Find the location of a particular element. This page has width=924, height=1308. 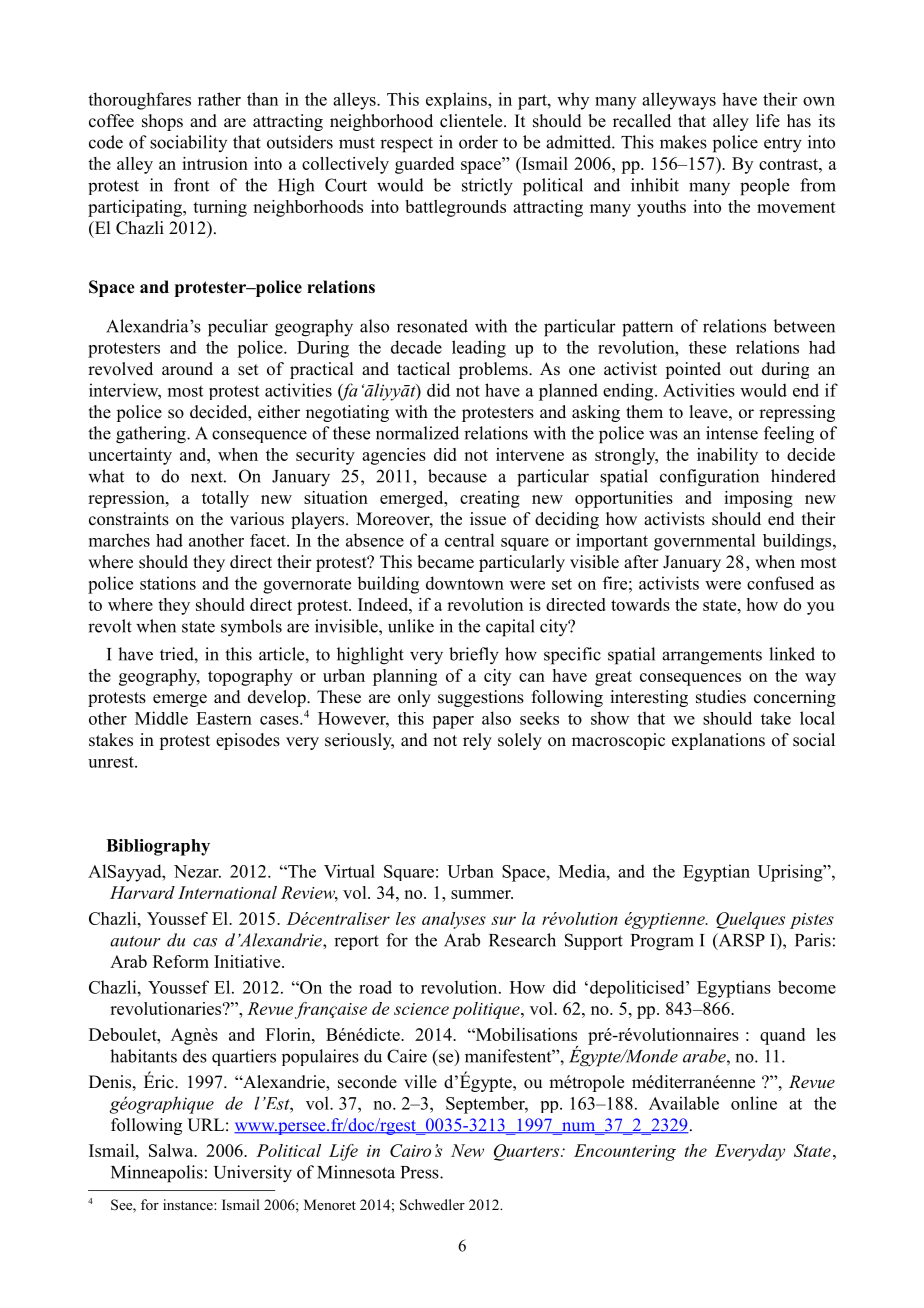

sociability is located at coordinates (188, 143).
